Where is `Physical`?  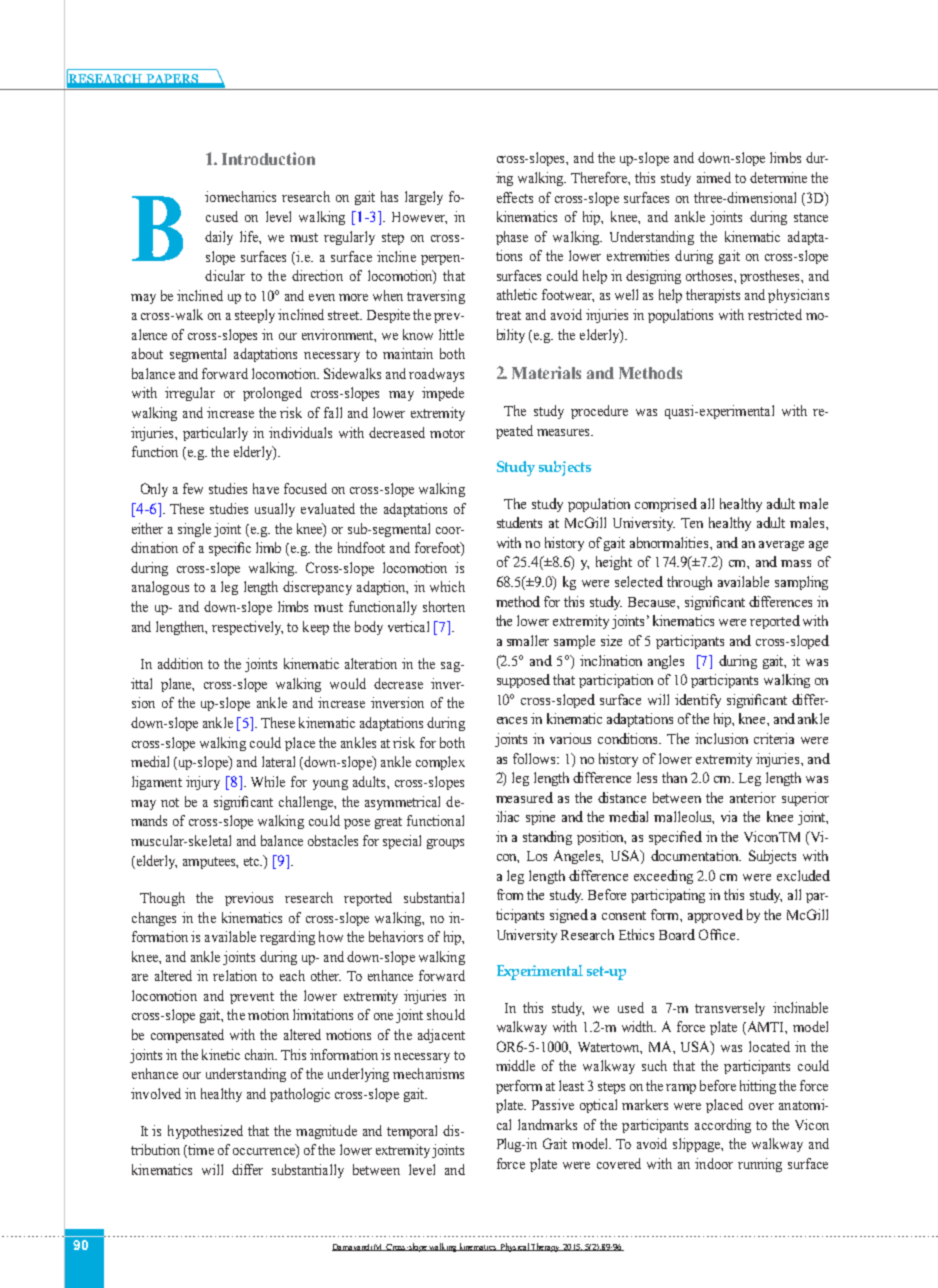
Physical is located at coordinates (514, 1247).
